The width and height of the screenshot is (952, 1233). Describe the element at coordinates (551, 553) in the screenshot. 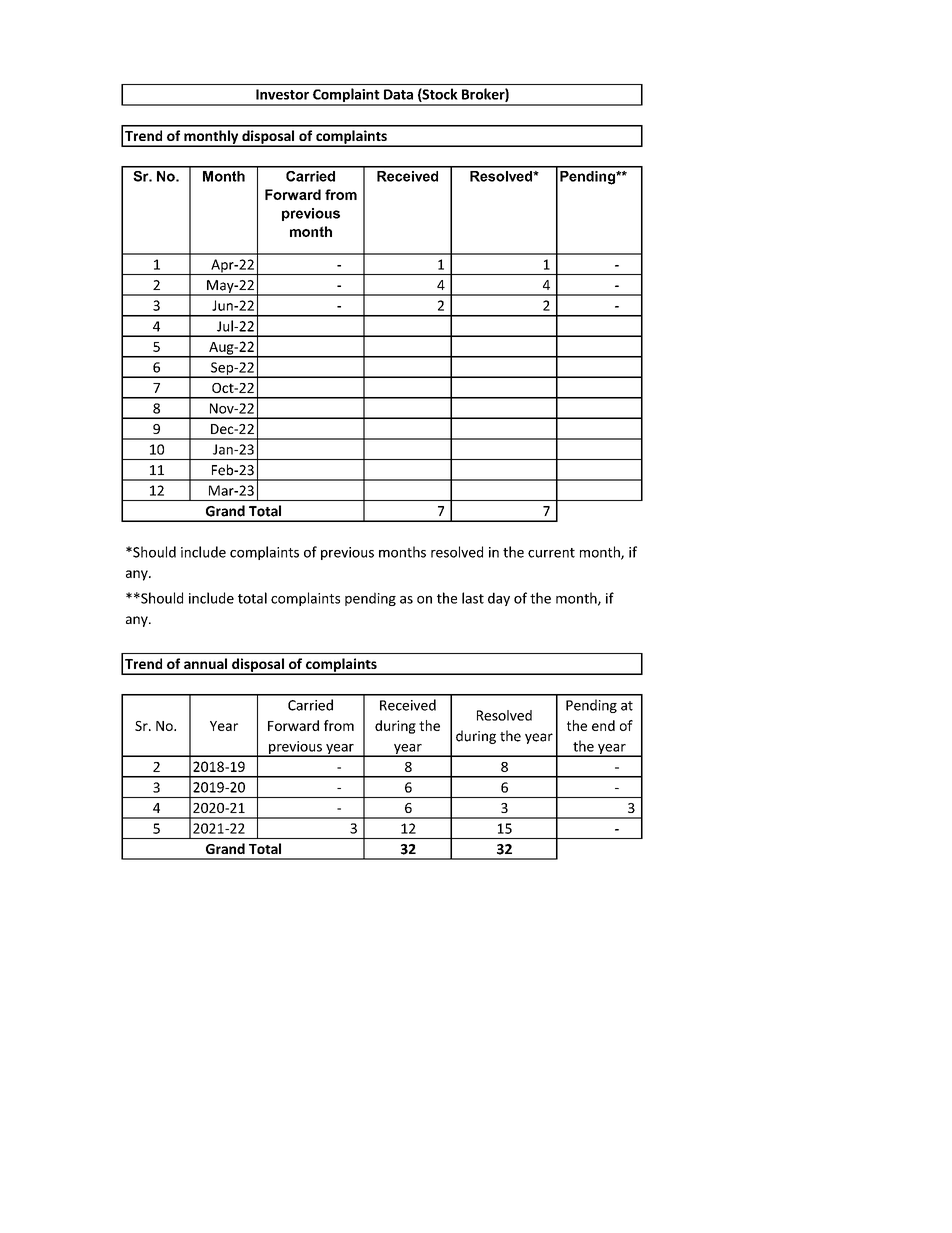

I see `current` at that location.
